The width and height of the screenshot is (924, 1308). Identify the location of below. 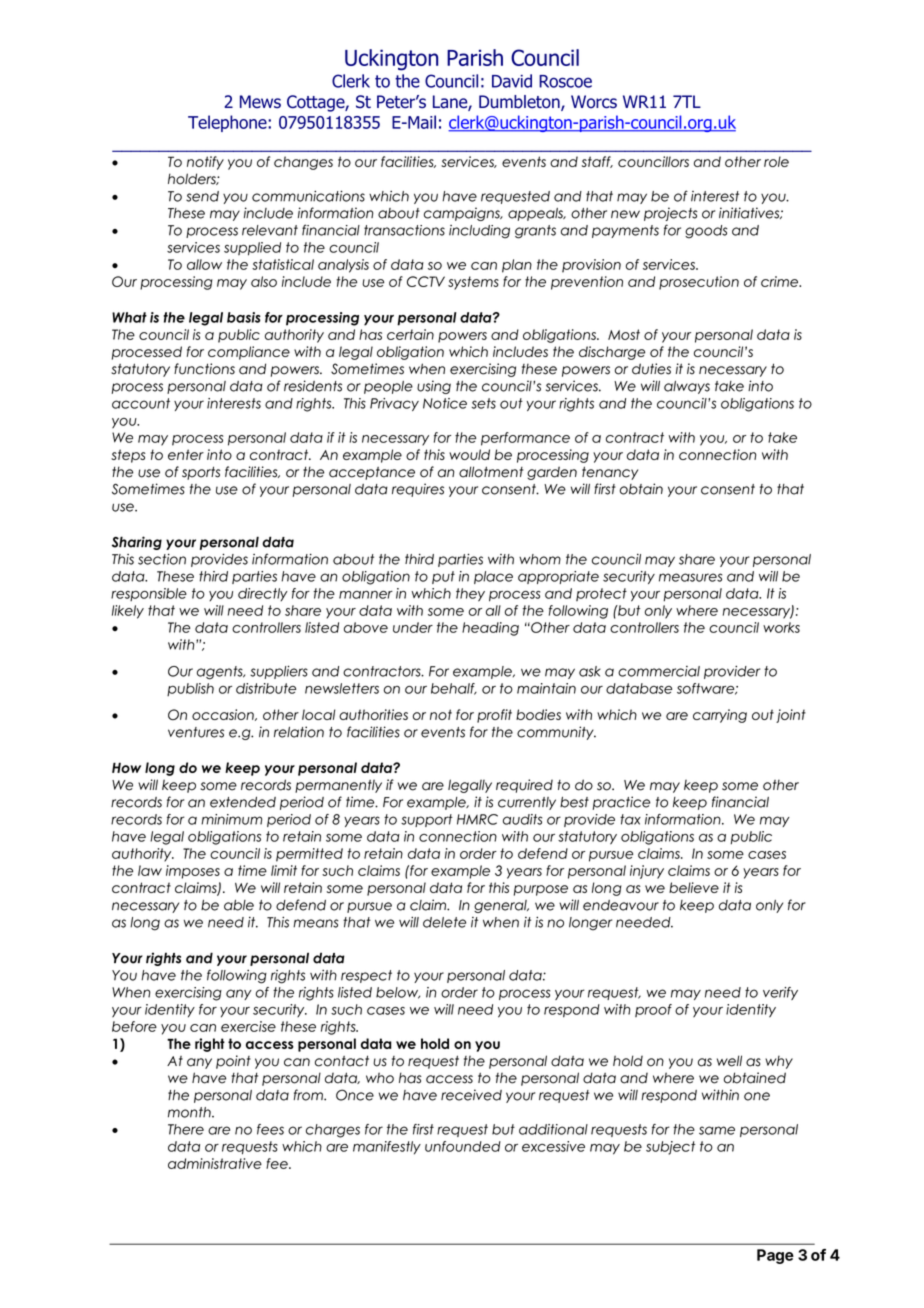
(398, 993).
